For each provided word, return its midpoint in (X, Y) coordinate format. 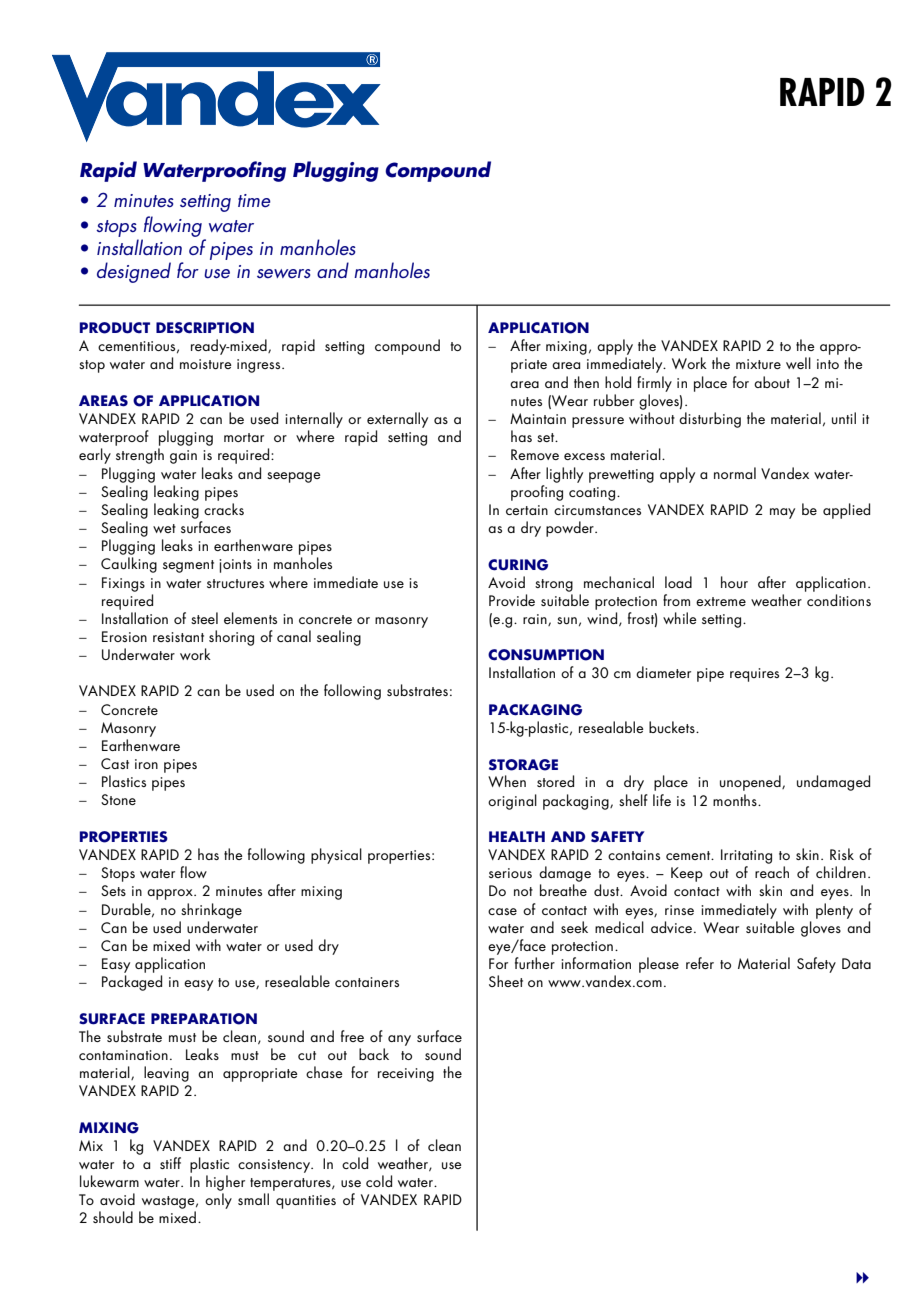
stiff (170, 1163)
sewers (284, 273)
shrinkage (211, 911)
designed (134, 272)
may (782, 513)
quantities (306, 1202)
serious (510, 873)
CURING (518, 565)
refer (700, 963)
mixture (758, 364)
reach (772, 872)
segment (188, 566)
